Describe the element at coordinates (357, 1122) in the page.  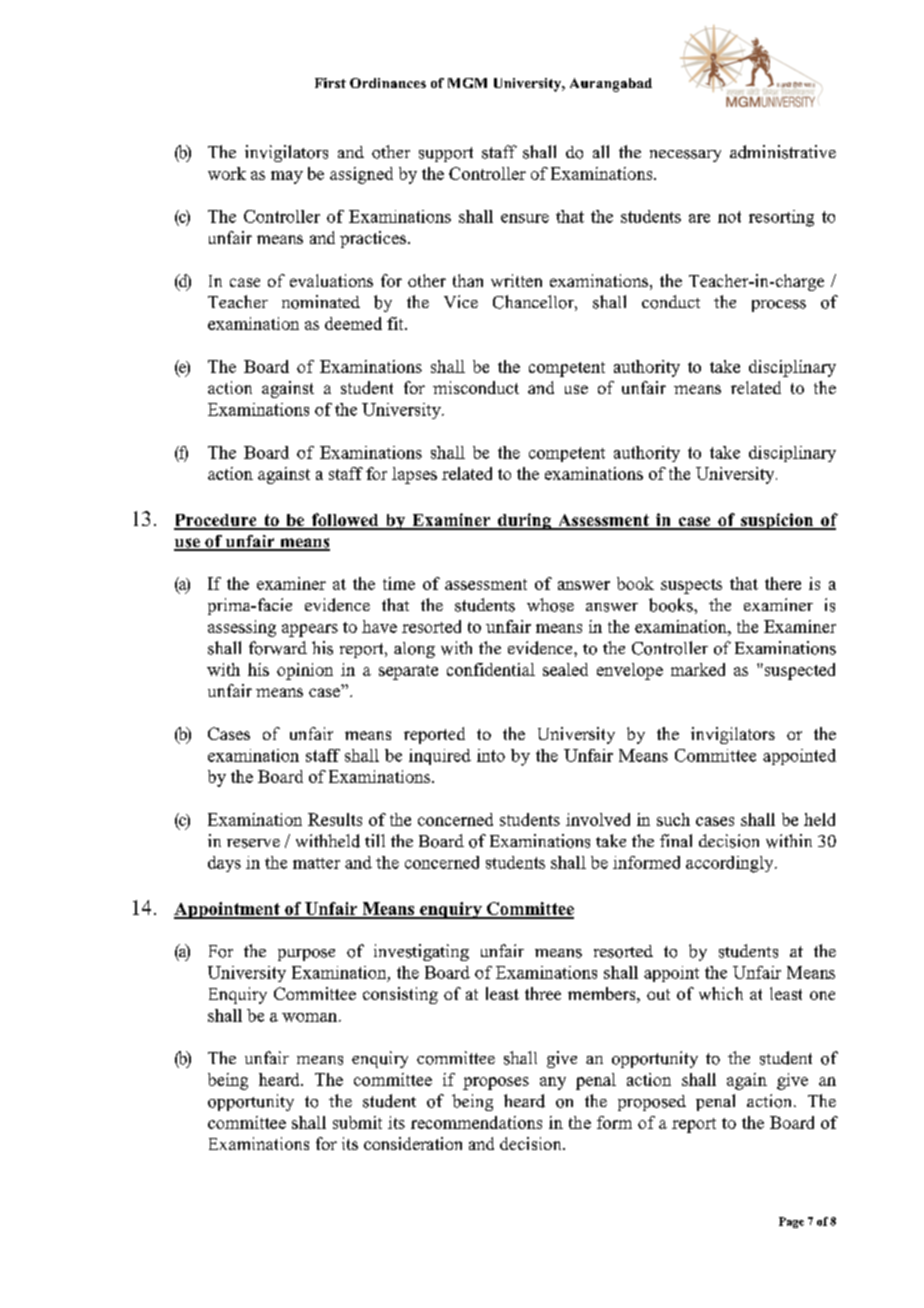
I see `submit` at that location.
